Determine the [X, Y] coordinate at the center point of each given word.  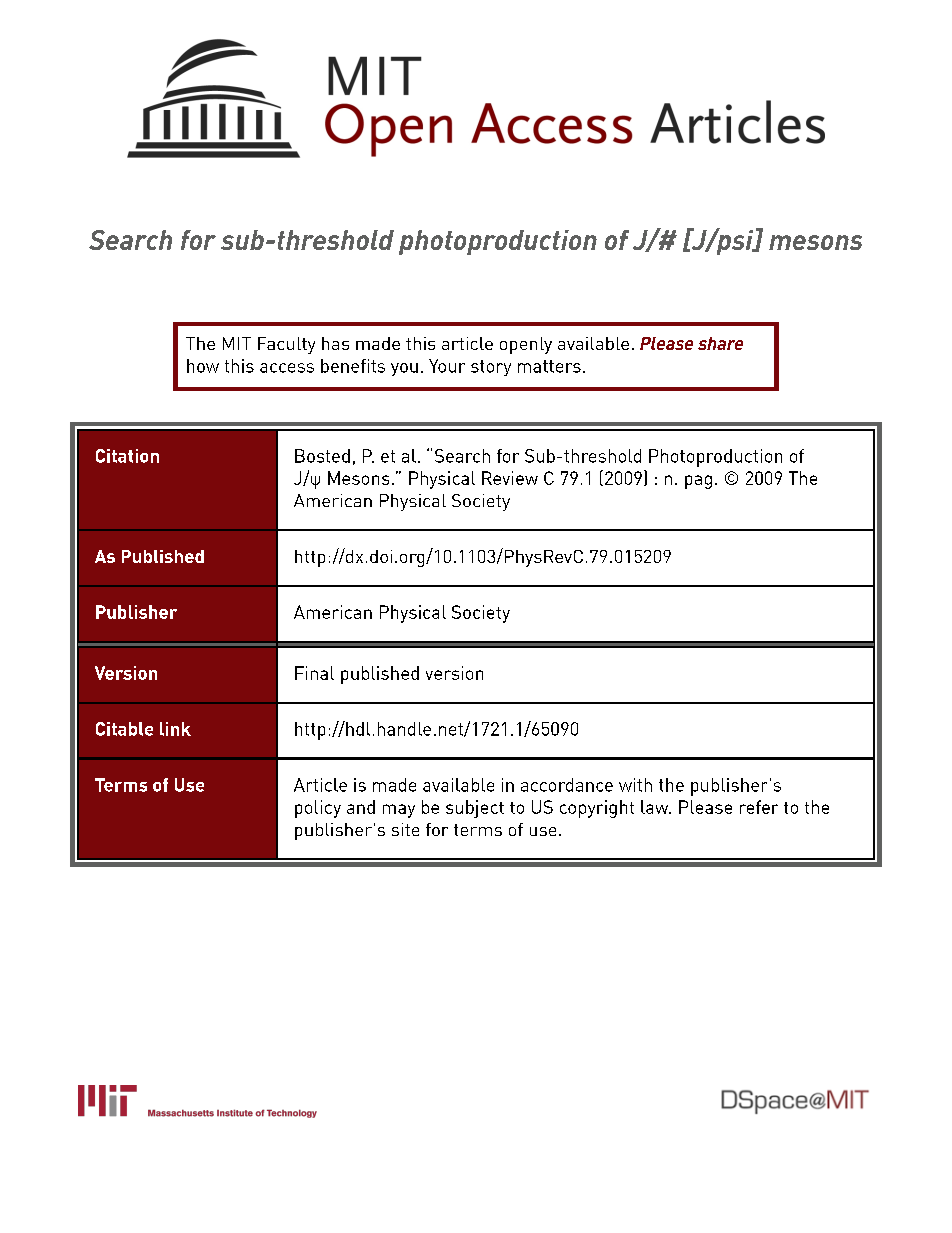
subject [475, 809]
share [720, 343]
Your [447, 366]
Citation [127, 456]
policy [318, 809]
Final [314, 673]
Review [510, 478]
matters [549, 366]
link [175, 729]
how [203, 366]
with [635, 785]
